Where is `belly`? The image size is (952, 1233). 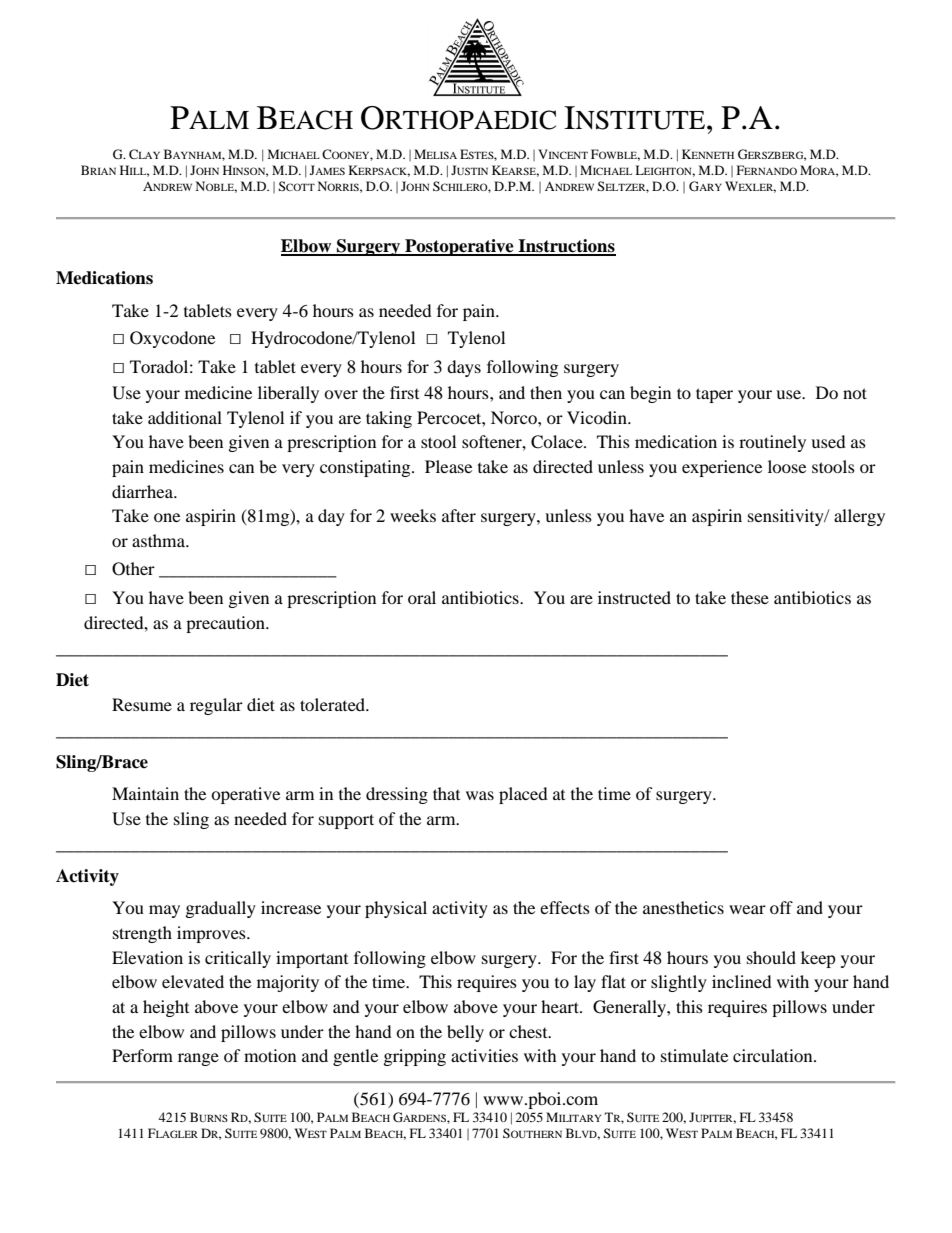 belly is located at coordinates (465, 1033).
